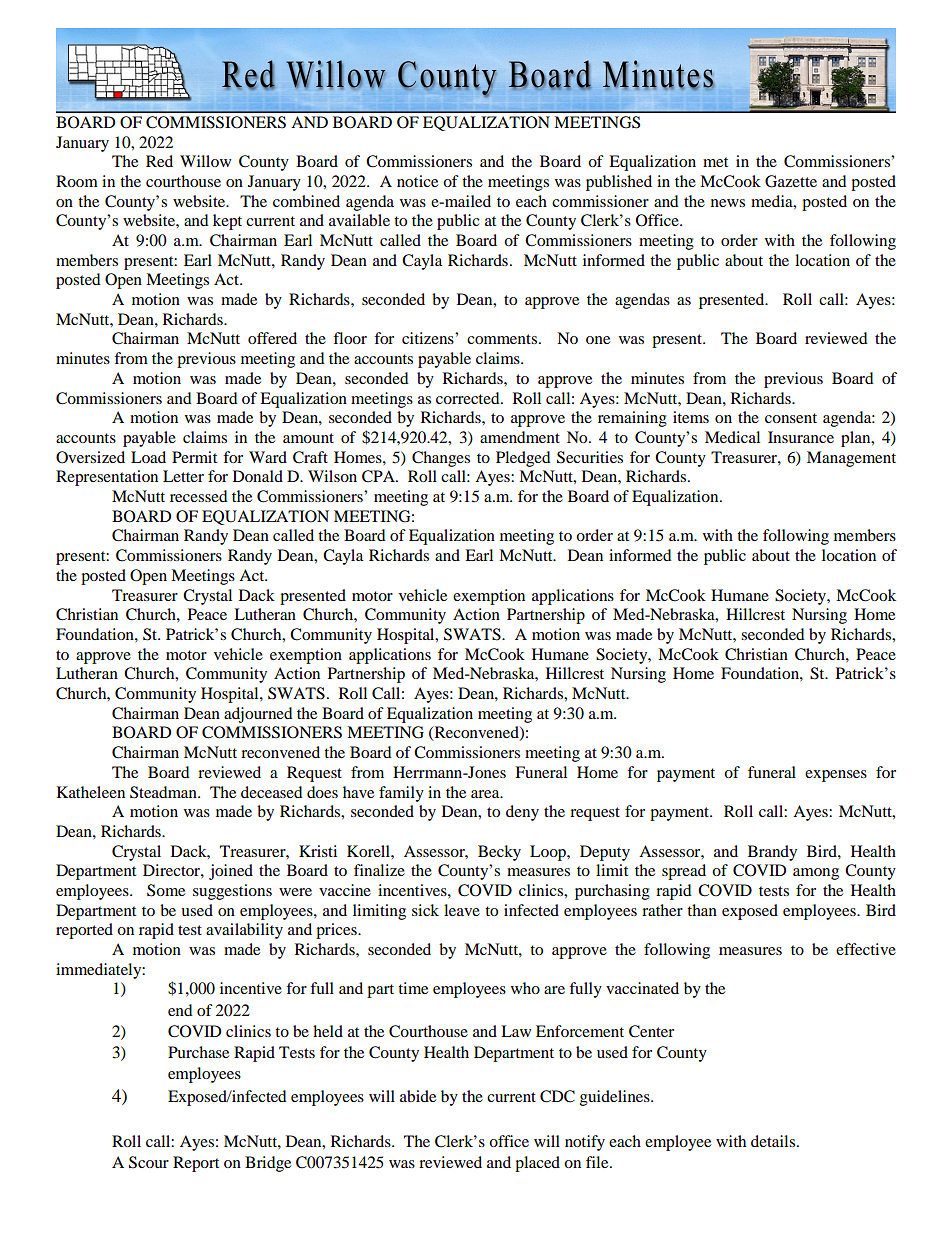  Describe the element at coordinates (522, 813) in the screenshot. I see `deny` at that location.
